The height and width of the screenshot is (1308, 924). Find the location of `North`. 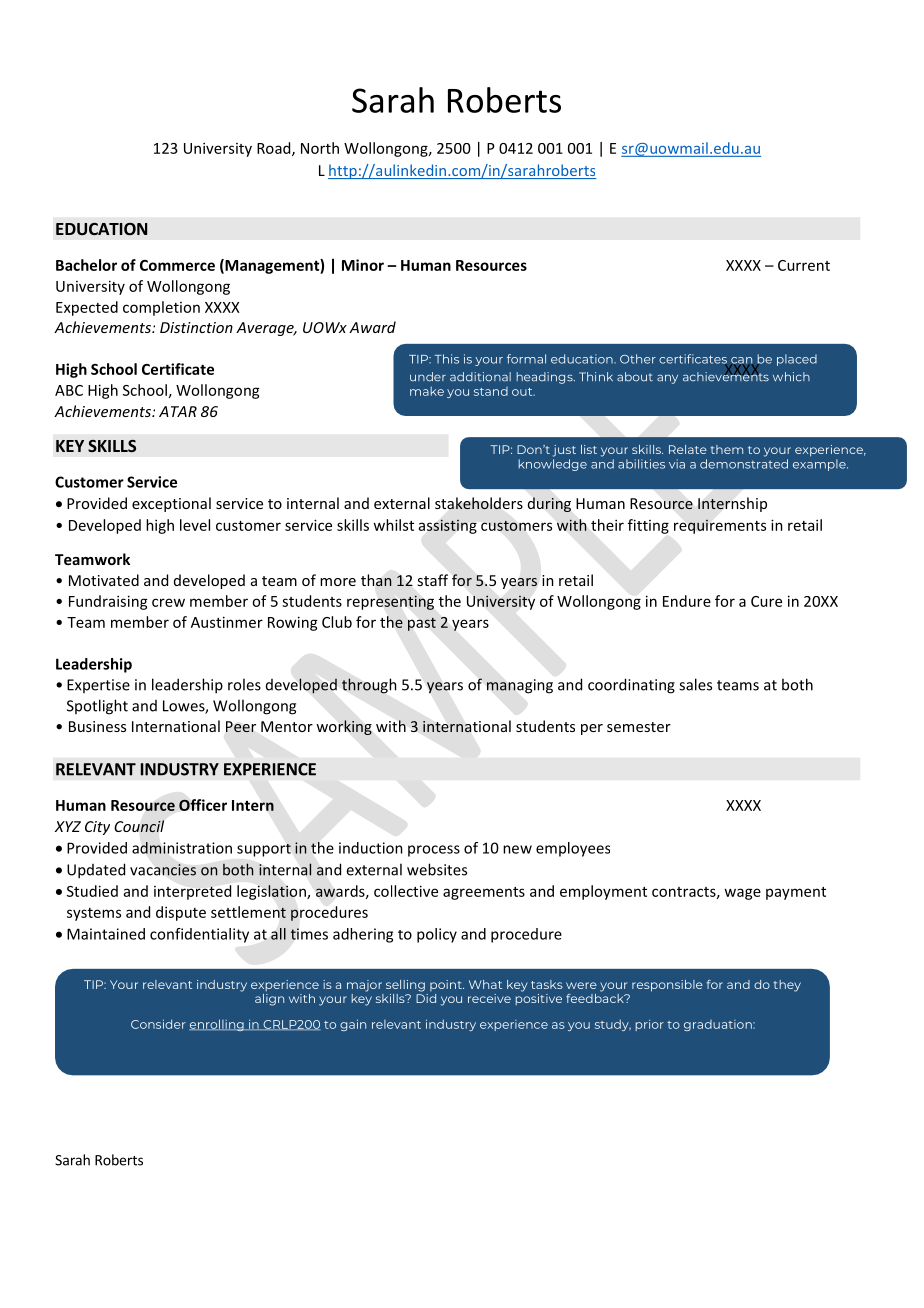

North is located at coordinates (320, 148).
